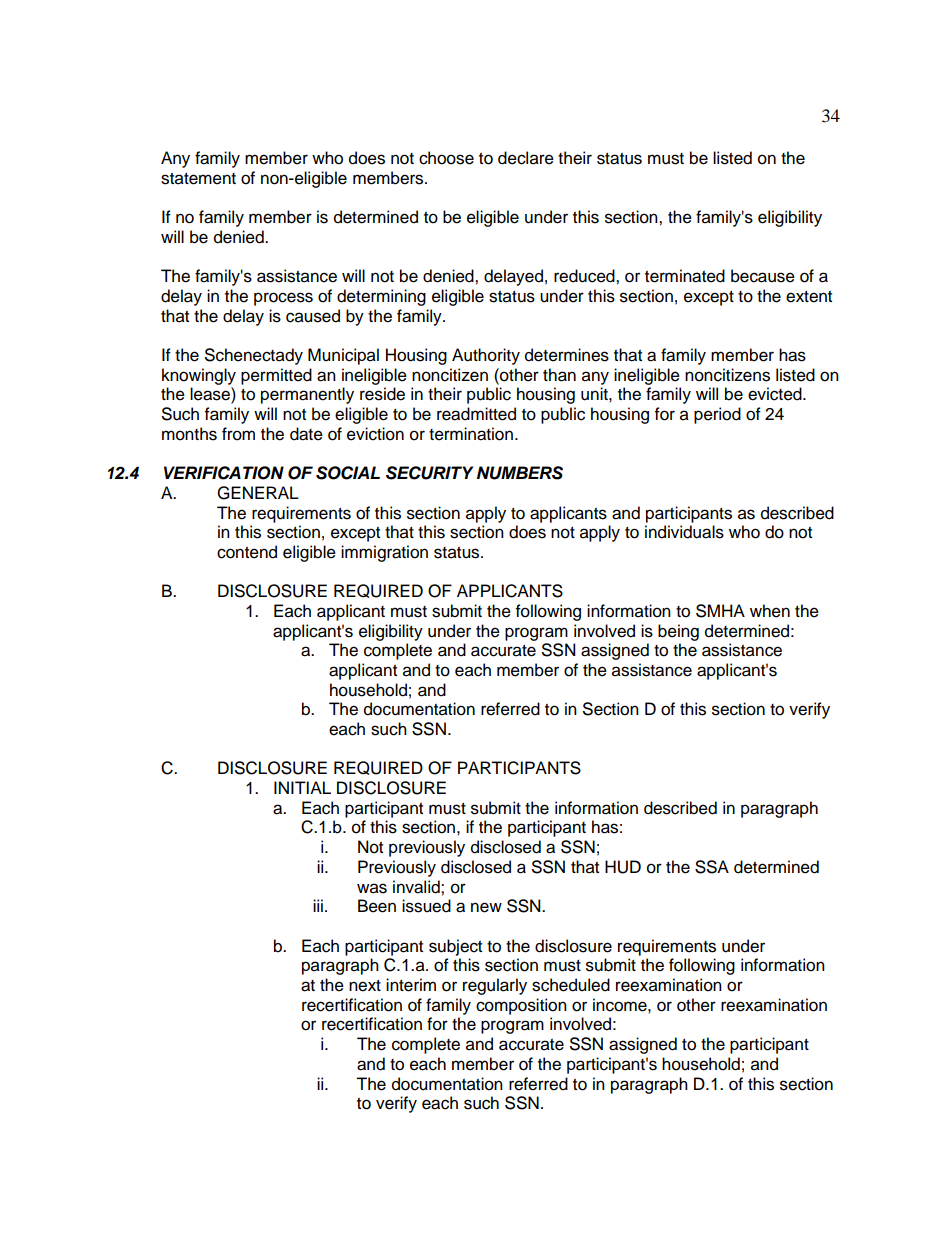 This page has height=1233, width=952. What do you see at coordinates (198, 179) in the page?
I see `statement` at bounding box center [198, 179].
